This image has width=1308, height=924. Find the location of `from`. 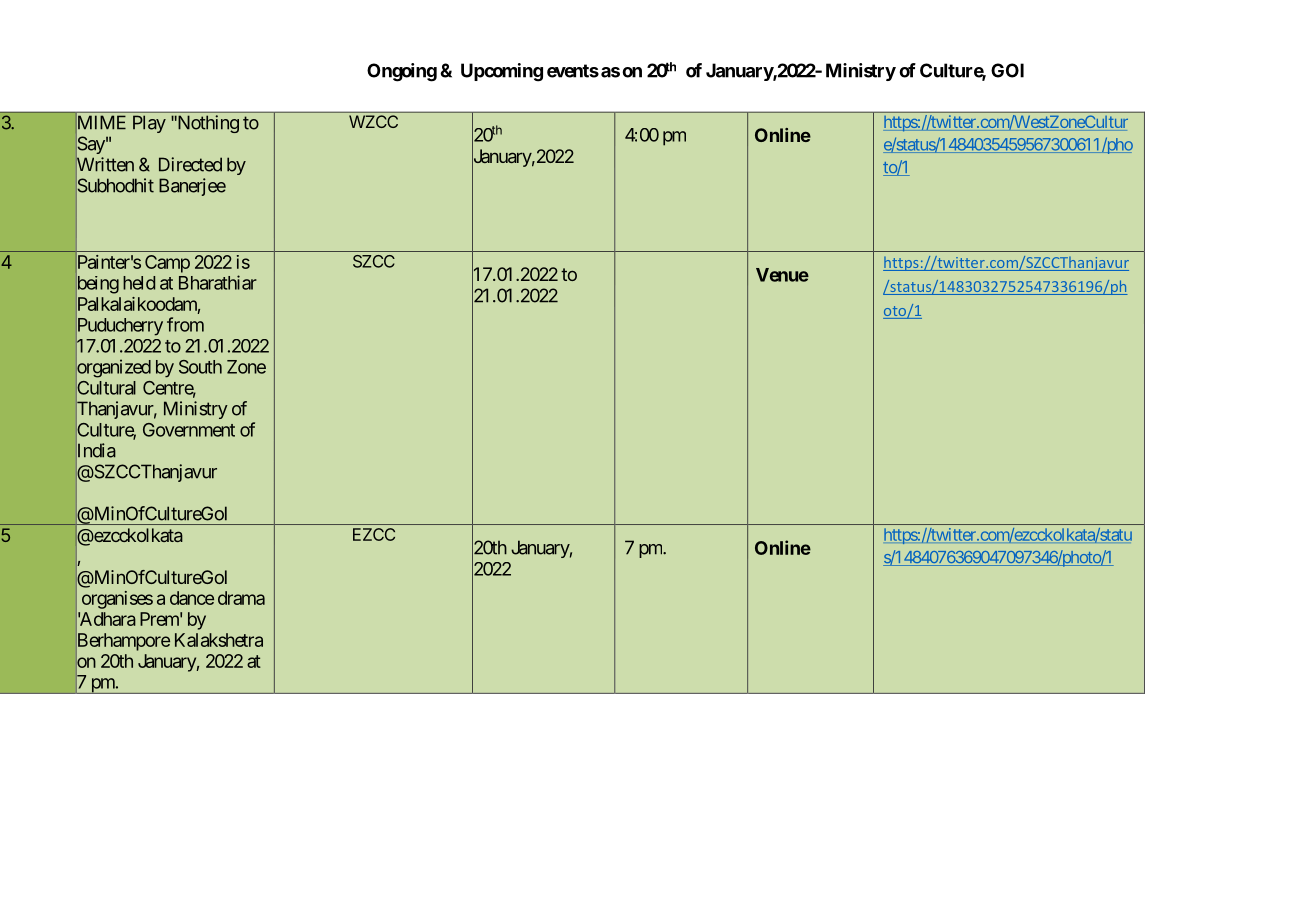

from is located at coordinates (185, 324).
